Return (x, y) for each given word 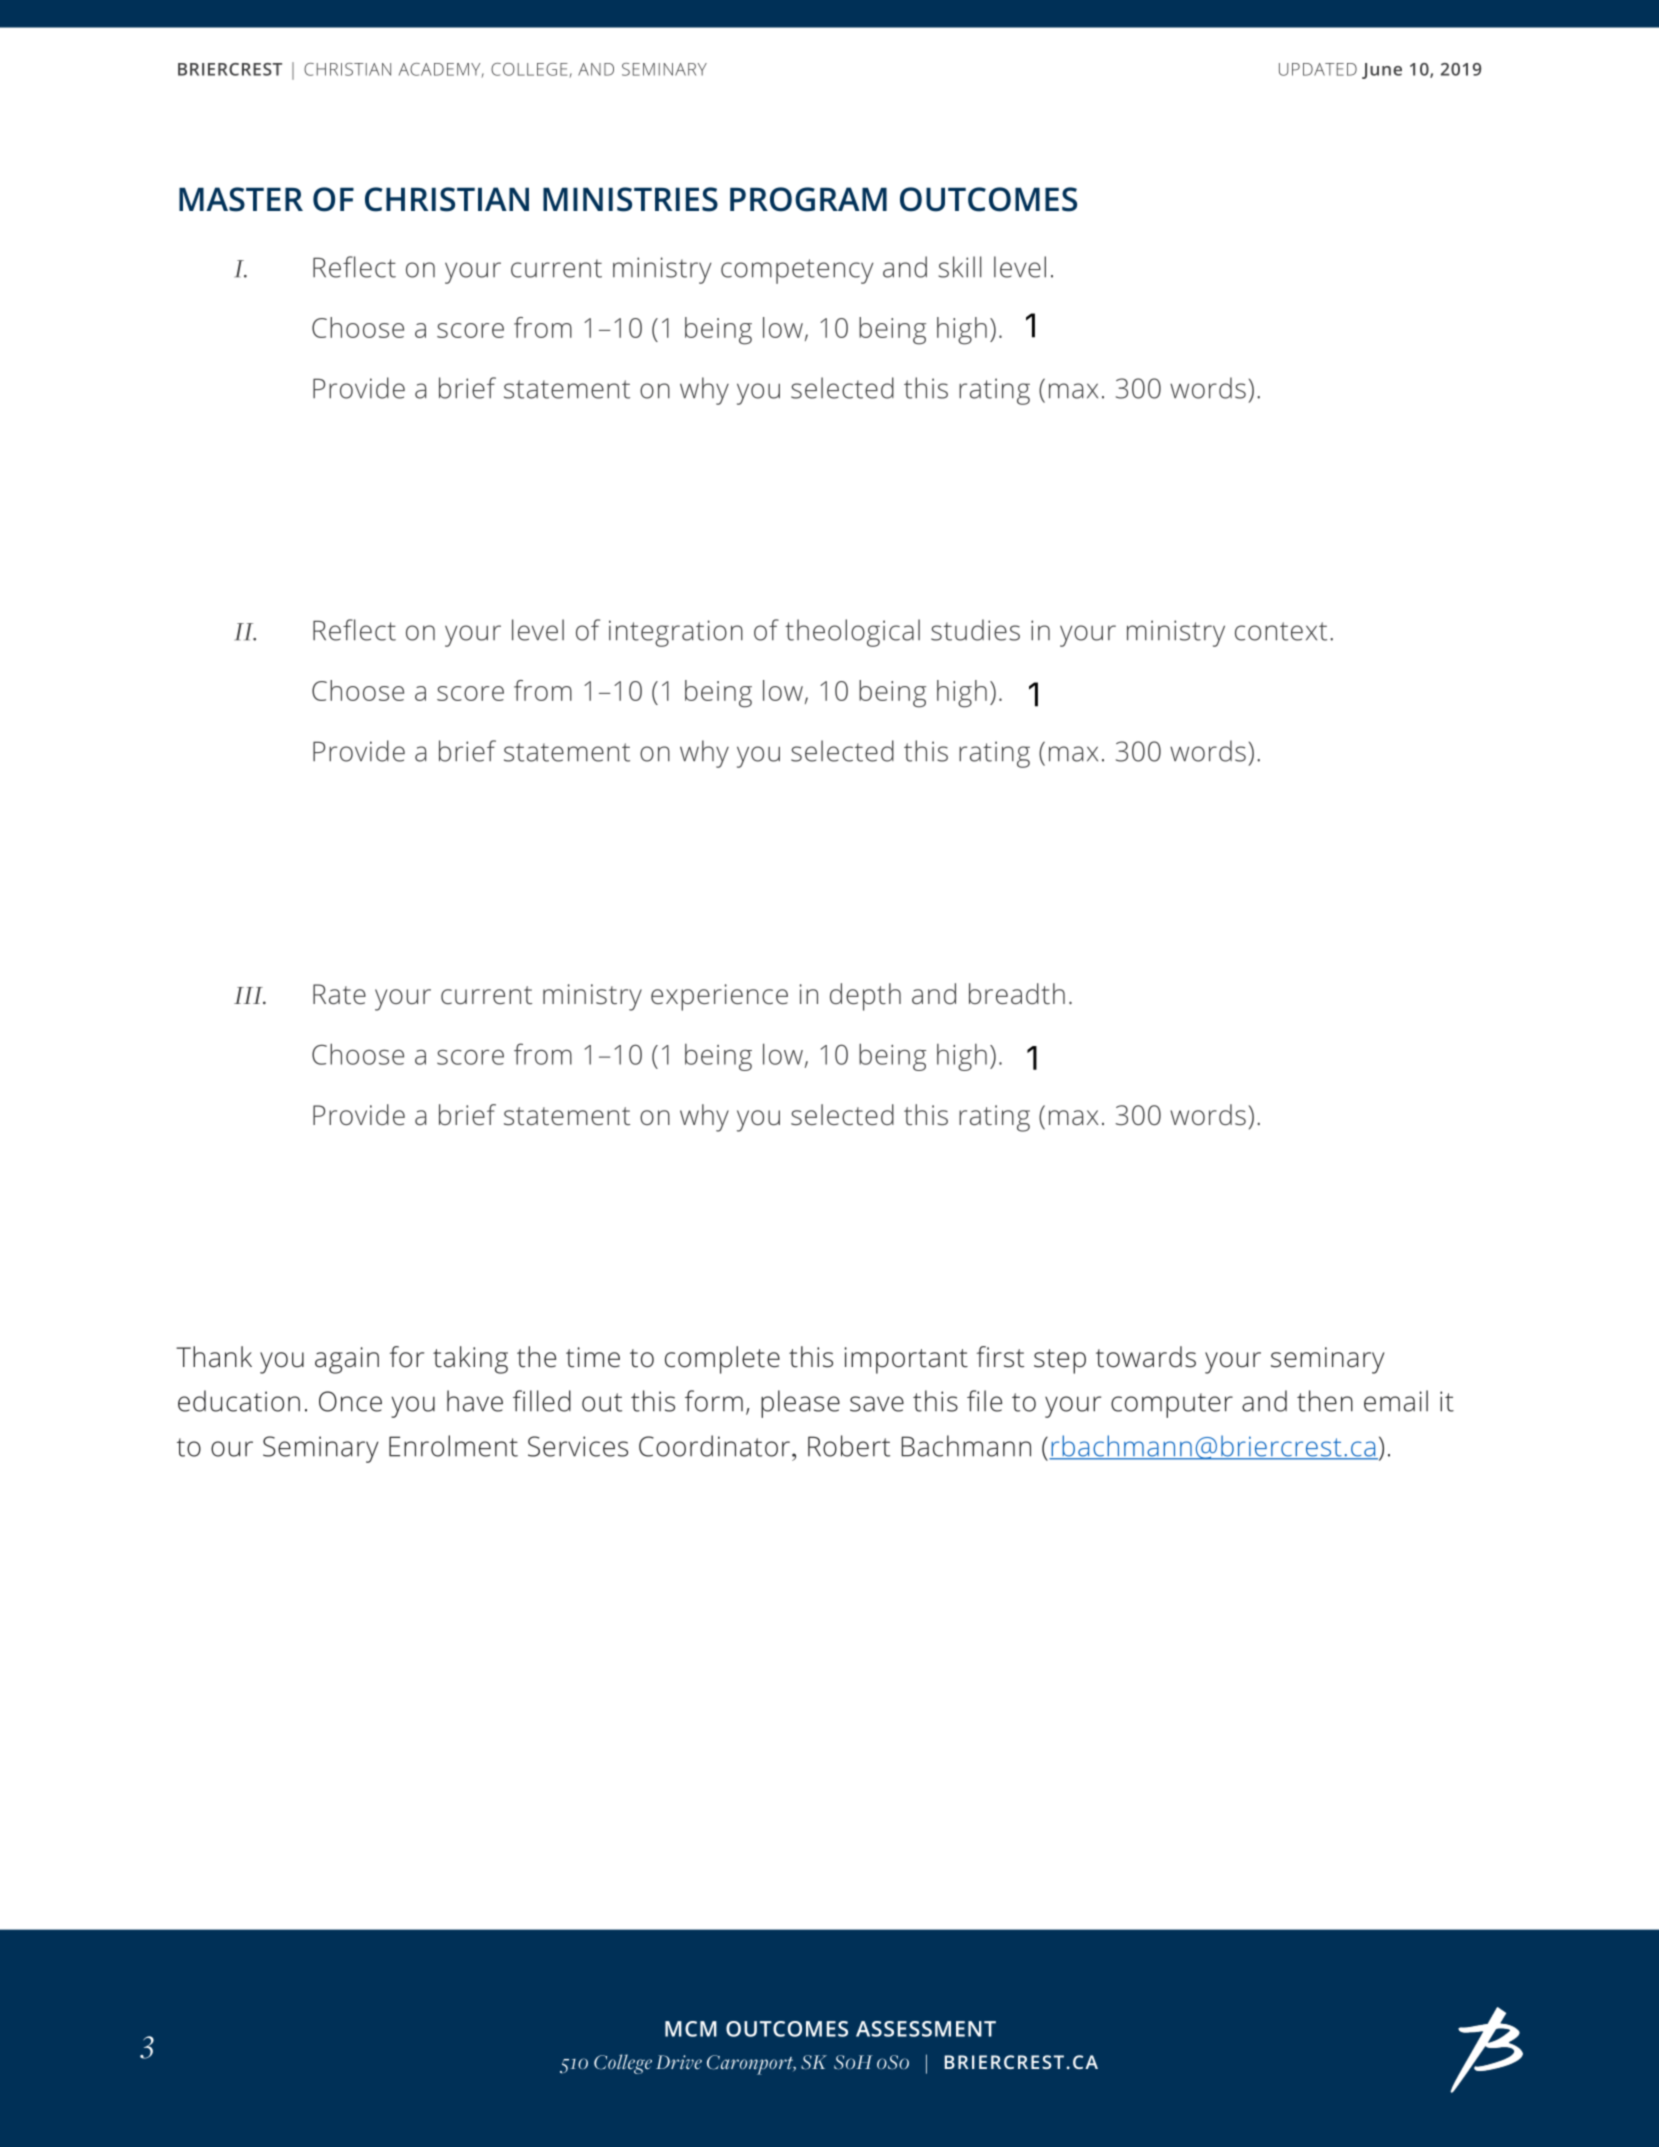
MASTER (241, 199)
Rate (339, 994)
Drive (679, 2062)
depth (865, 997)
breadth (1017, 993)
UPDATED (1318, 69)
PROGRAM (808, 199)
